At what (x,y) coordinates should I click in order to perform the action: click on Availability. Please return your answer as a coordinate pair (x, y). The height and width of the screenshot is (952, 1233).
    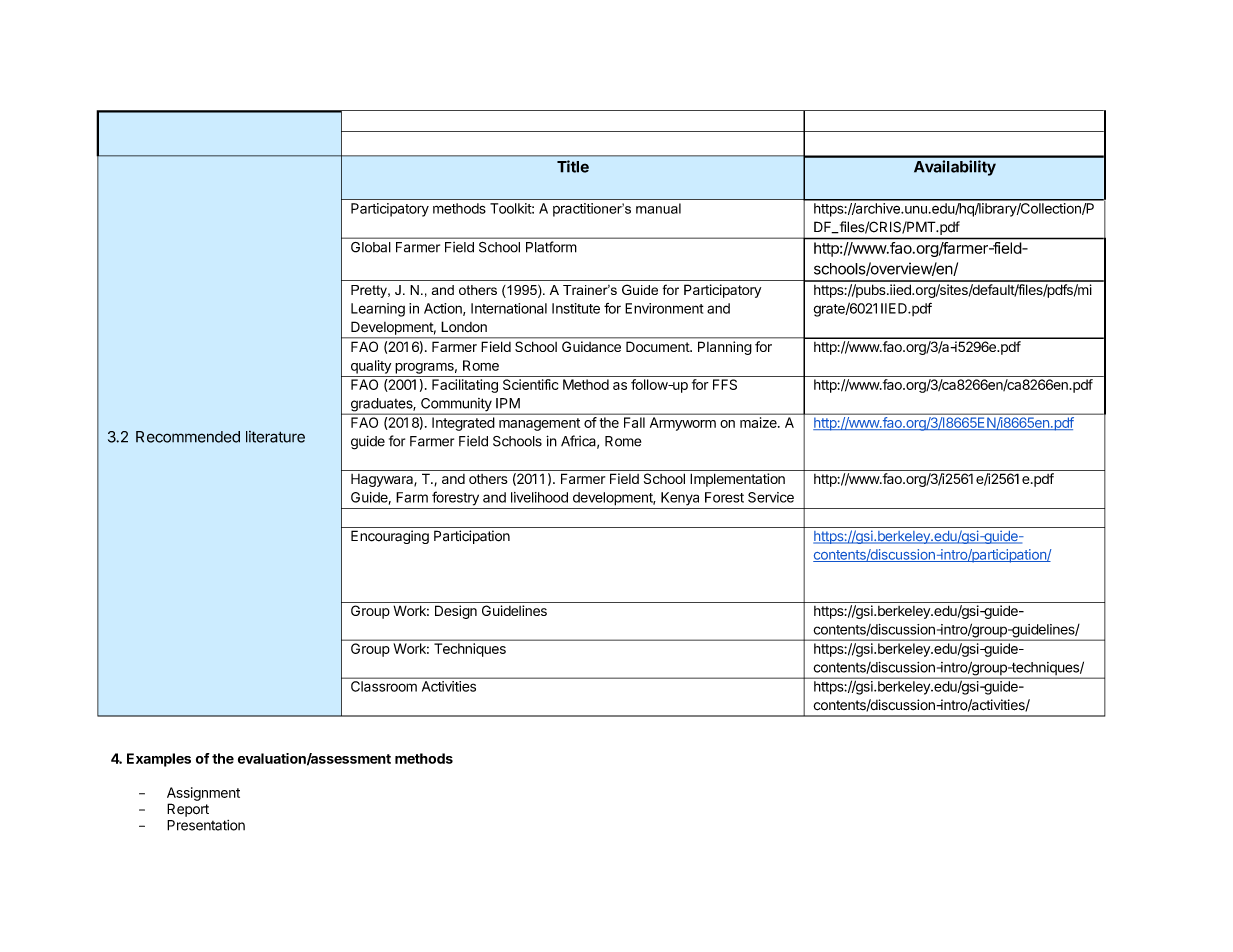
    Looking at the image, I should click on (955, 168).
